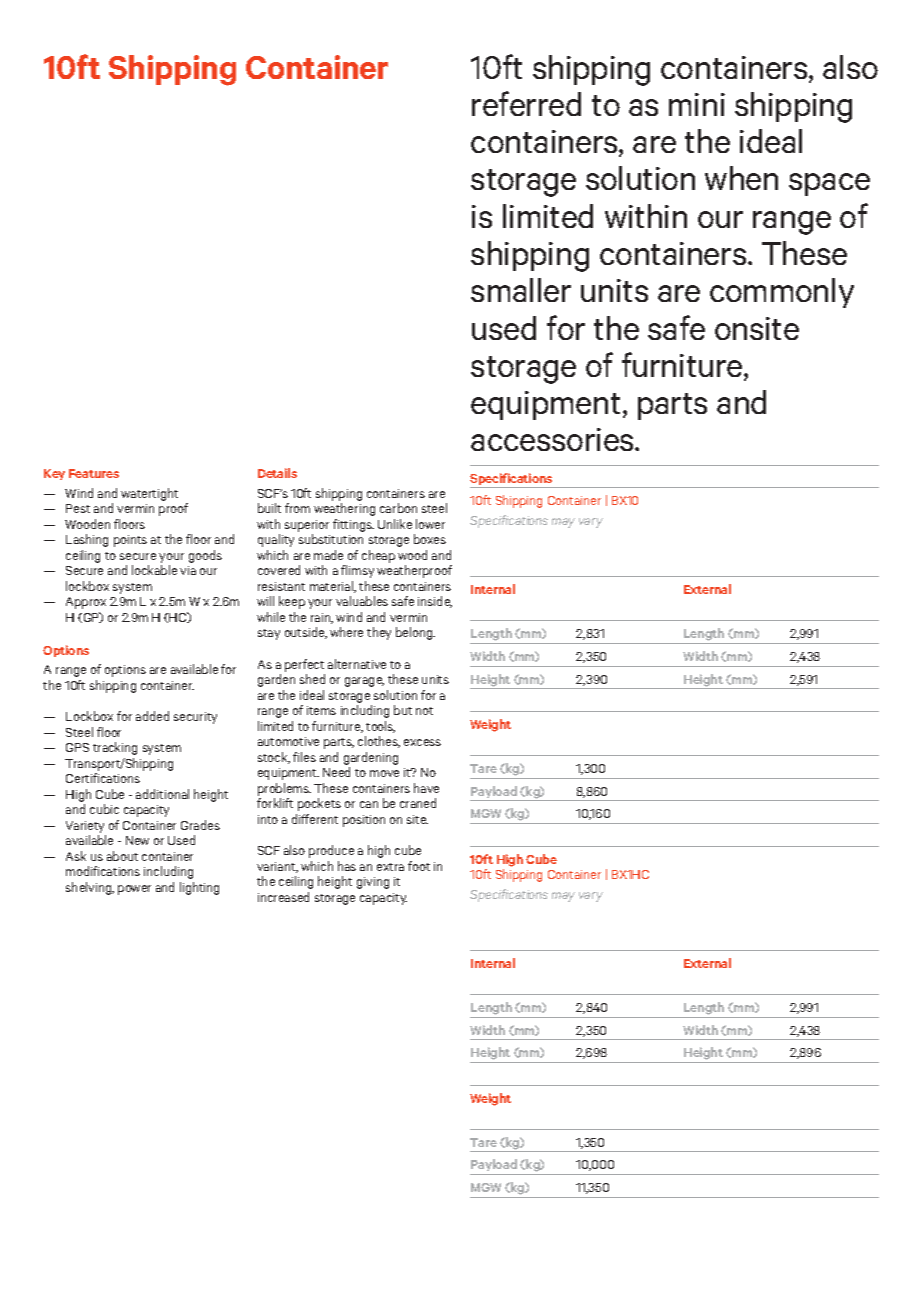 The width and height of the screenshot is (924, 1308). I want to click on power, so click(134, 890).
